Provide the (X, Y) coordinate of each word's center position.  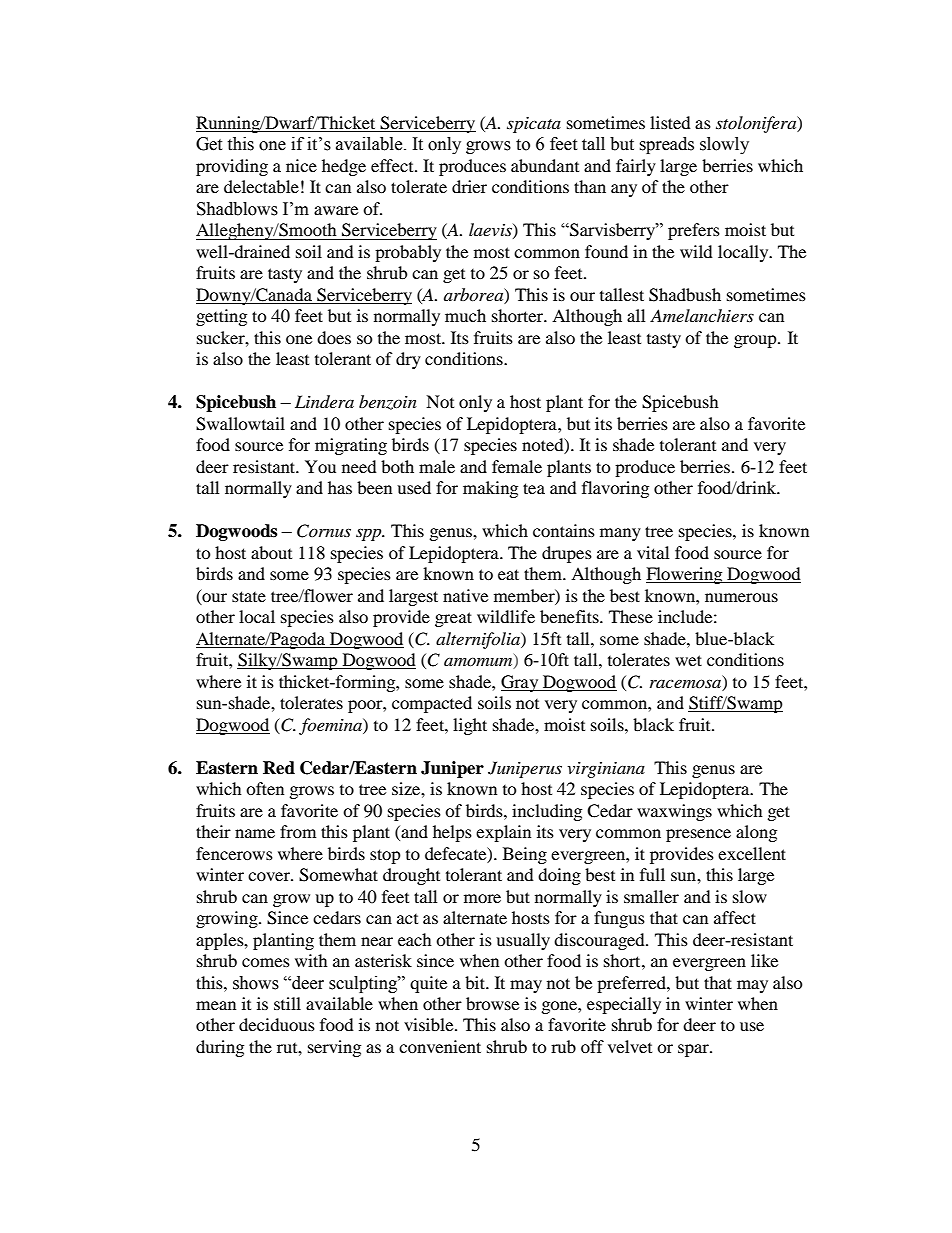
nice (301, 165)
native (465, 595)
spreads (666, 145)
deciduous (277, 1024)
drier (469, 186)
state (249, 596)
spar (694, 1050)
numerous (741, 597)
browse (492, 1003)
